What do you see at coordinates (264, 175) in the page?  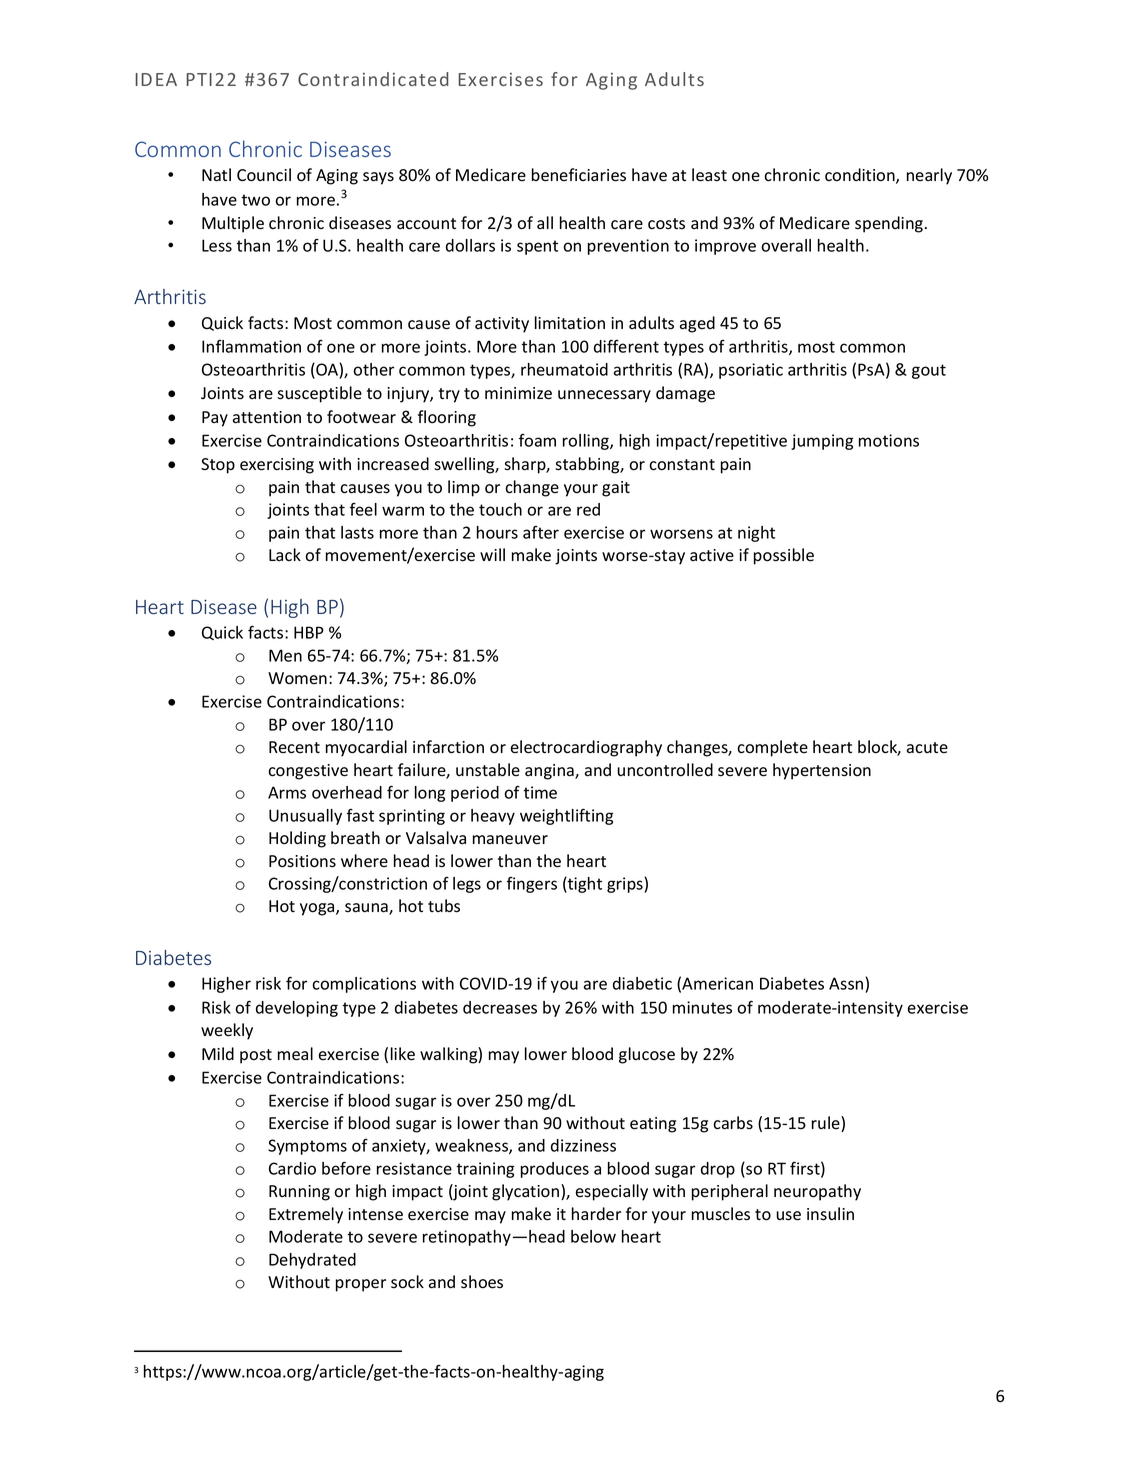 I see `Council` at bounding box center [264, 175].
